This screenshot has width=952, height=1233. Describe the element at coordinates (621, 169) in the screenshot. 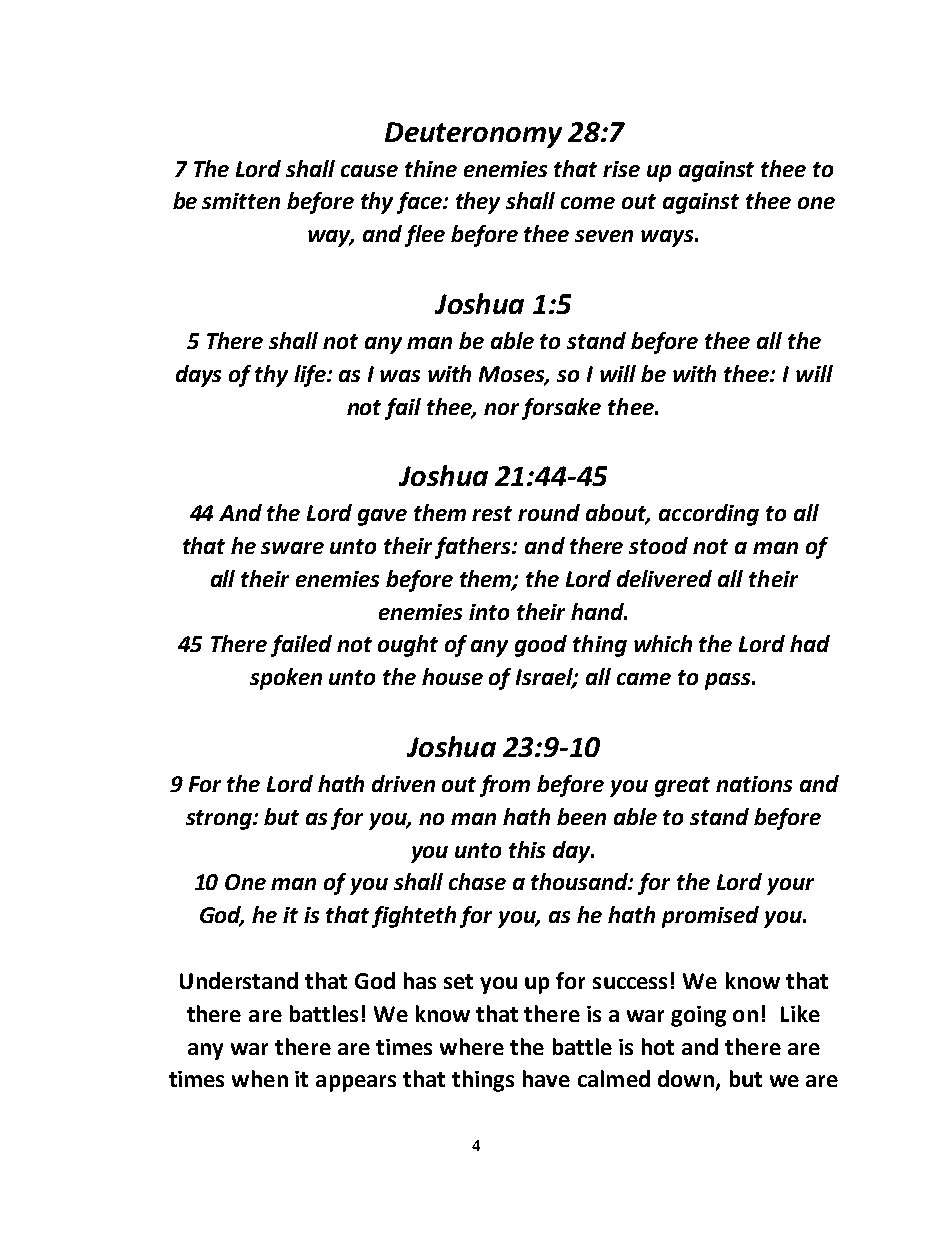

I see `rise` at that location.
